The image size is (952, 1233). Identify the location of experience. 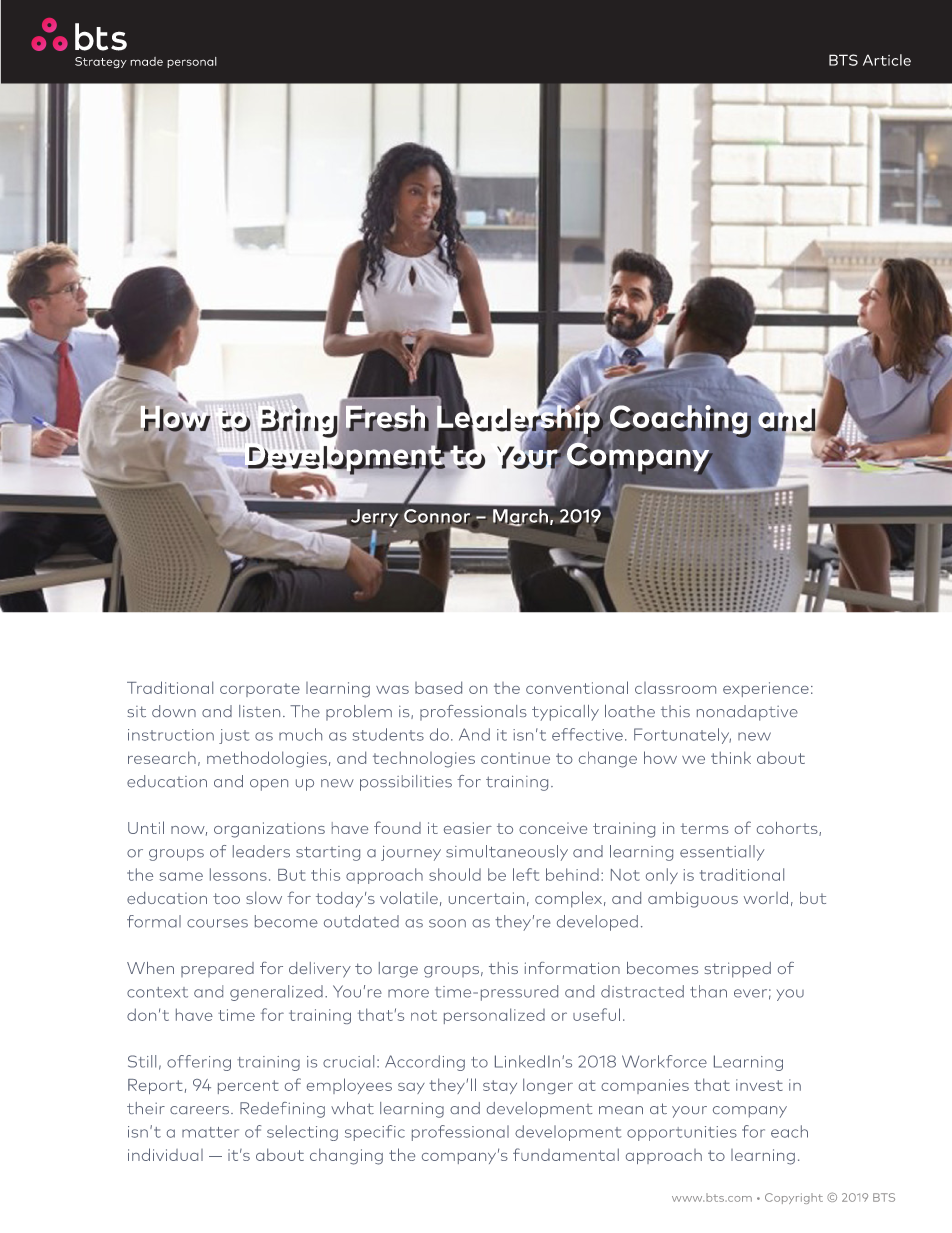
(766, 689).
